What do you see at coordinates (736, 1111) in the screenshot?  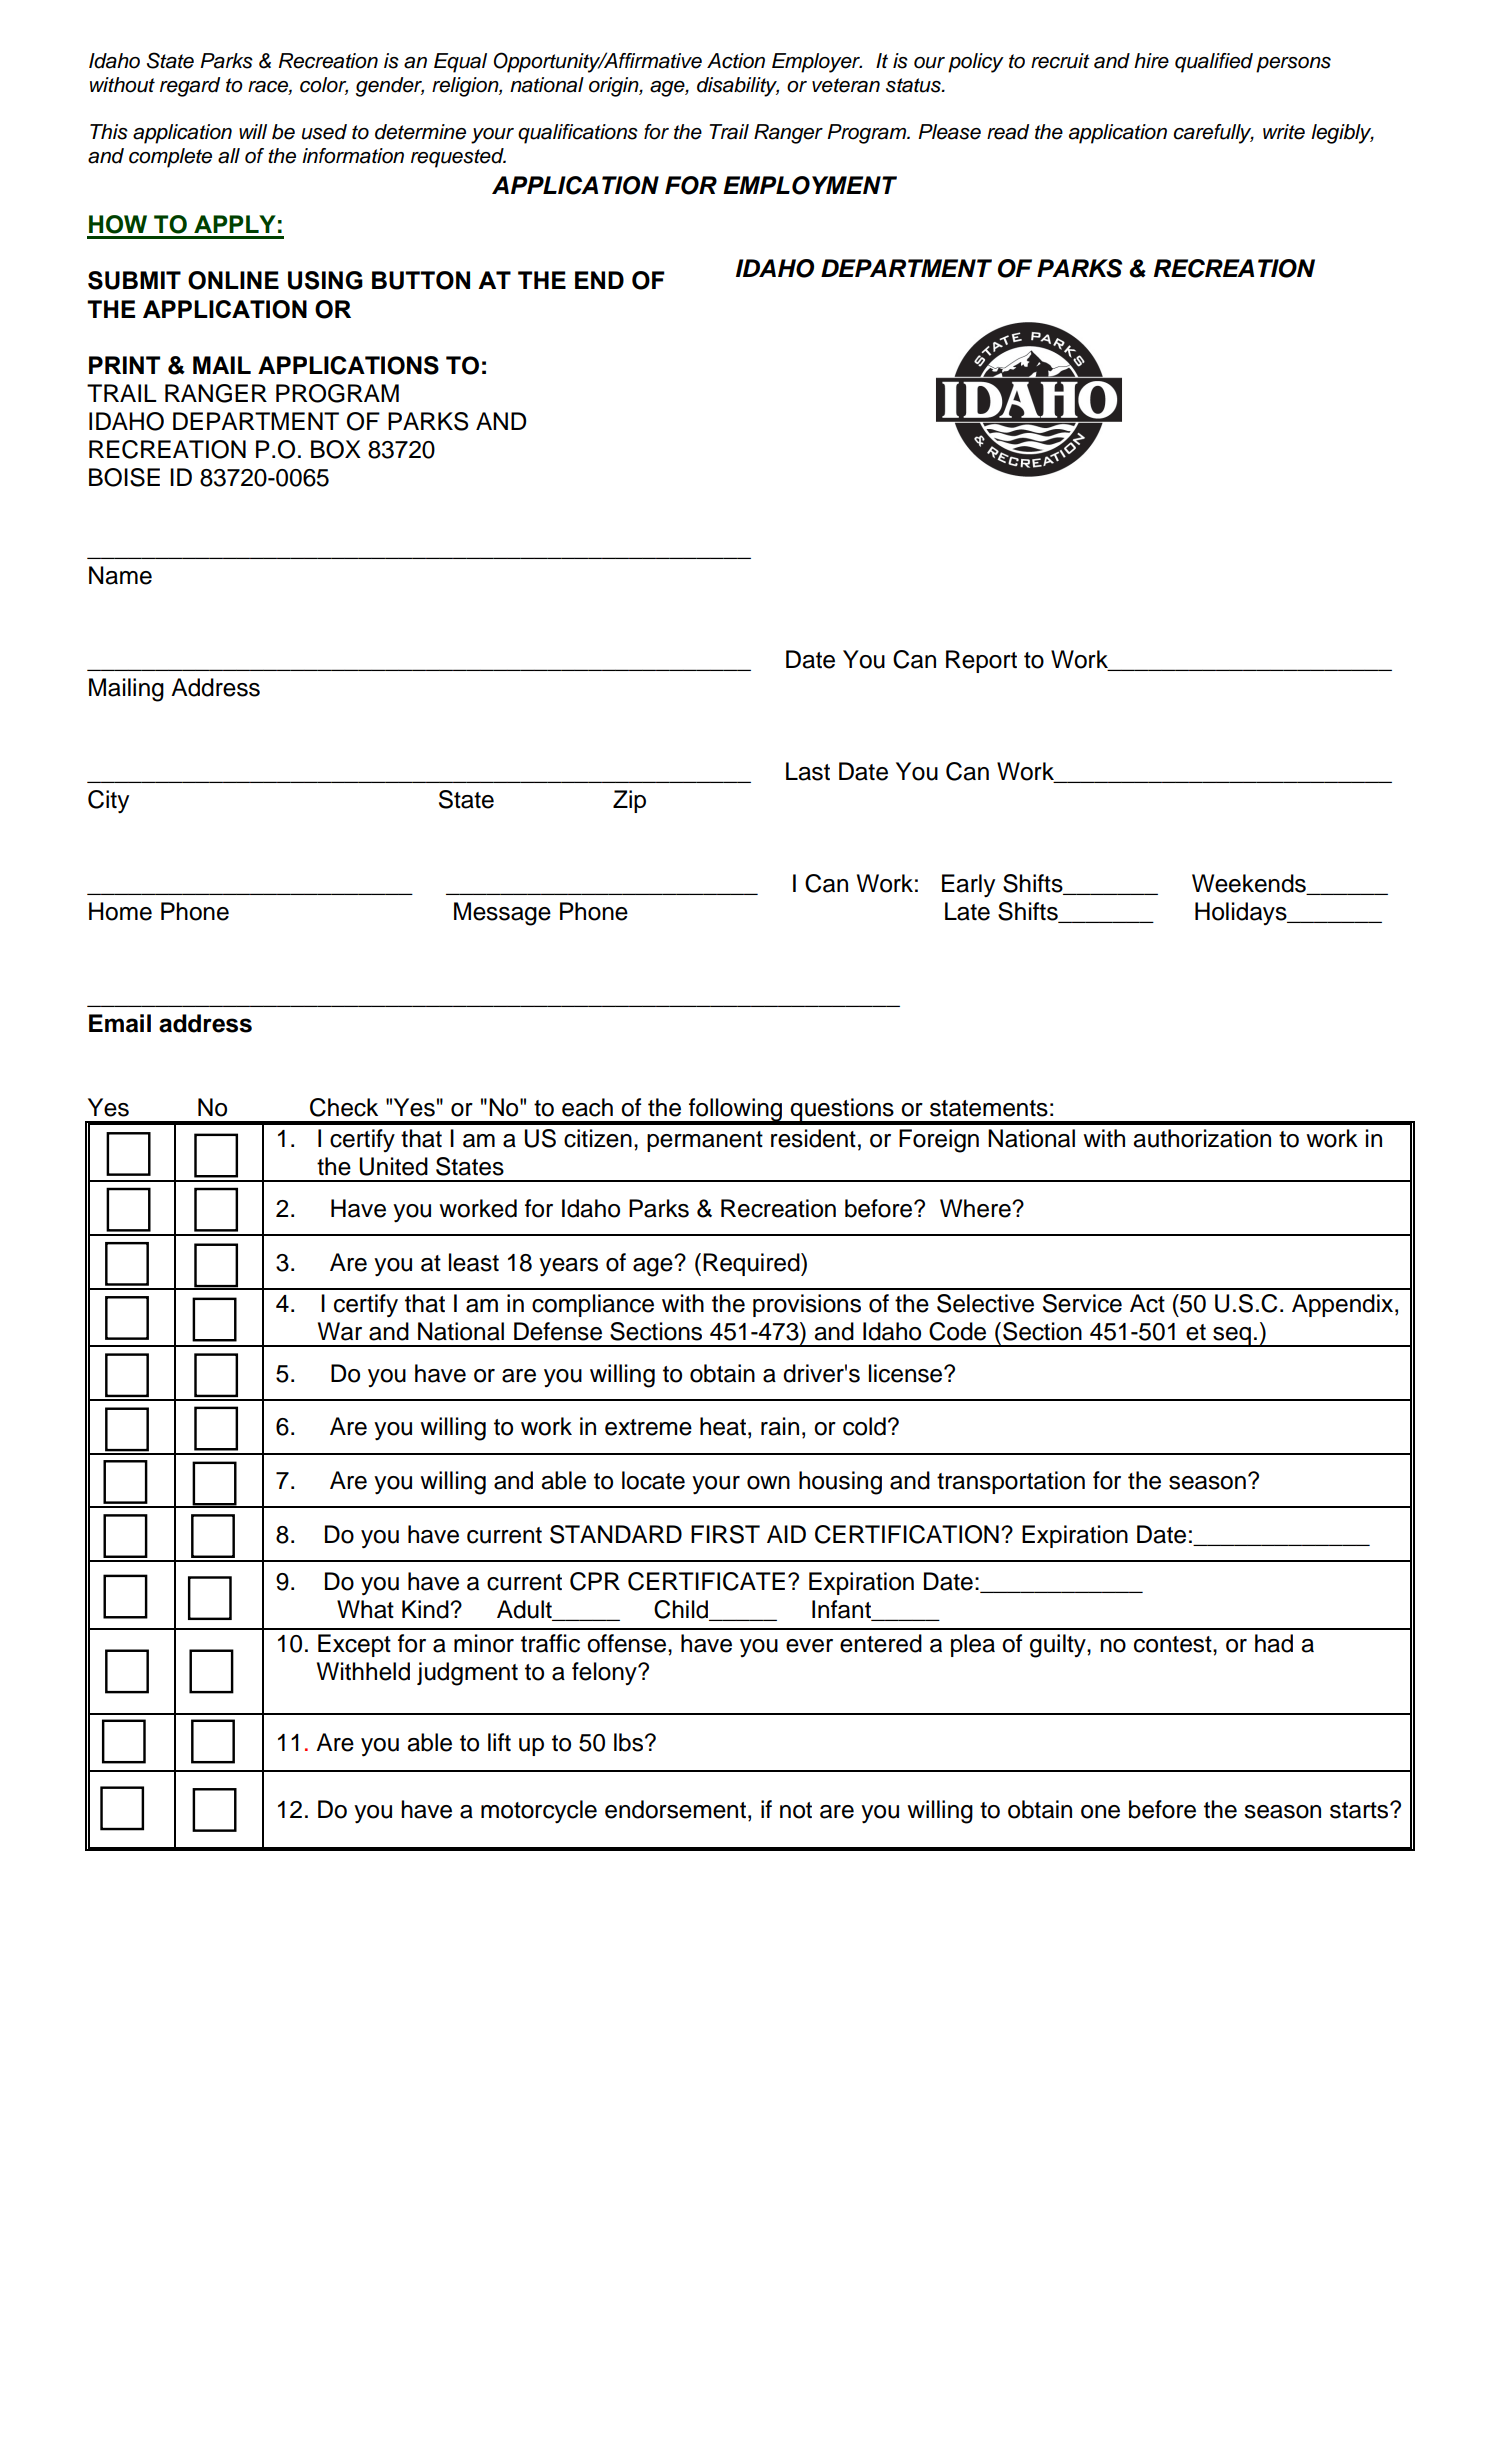 I see `following` at bounding box center [736, 1111].
